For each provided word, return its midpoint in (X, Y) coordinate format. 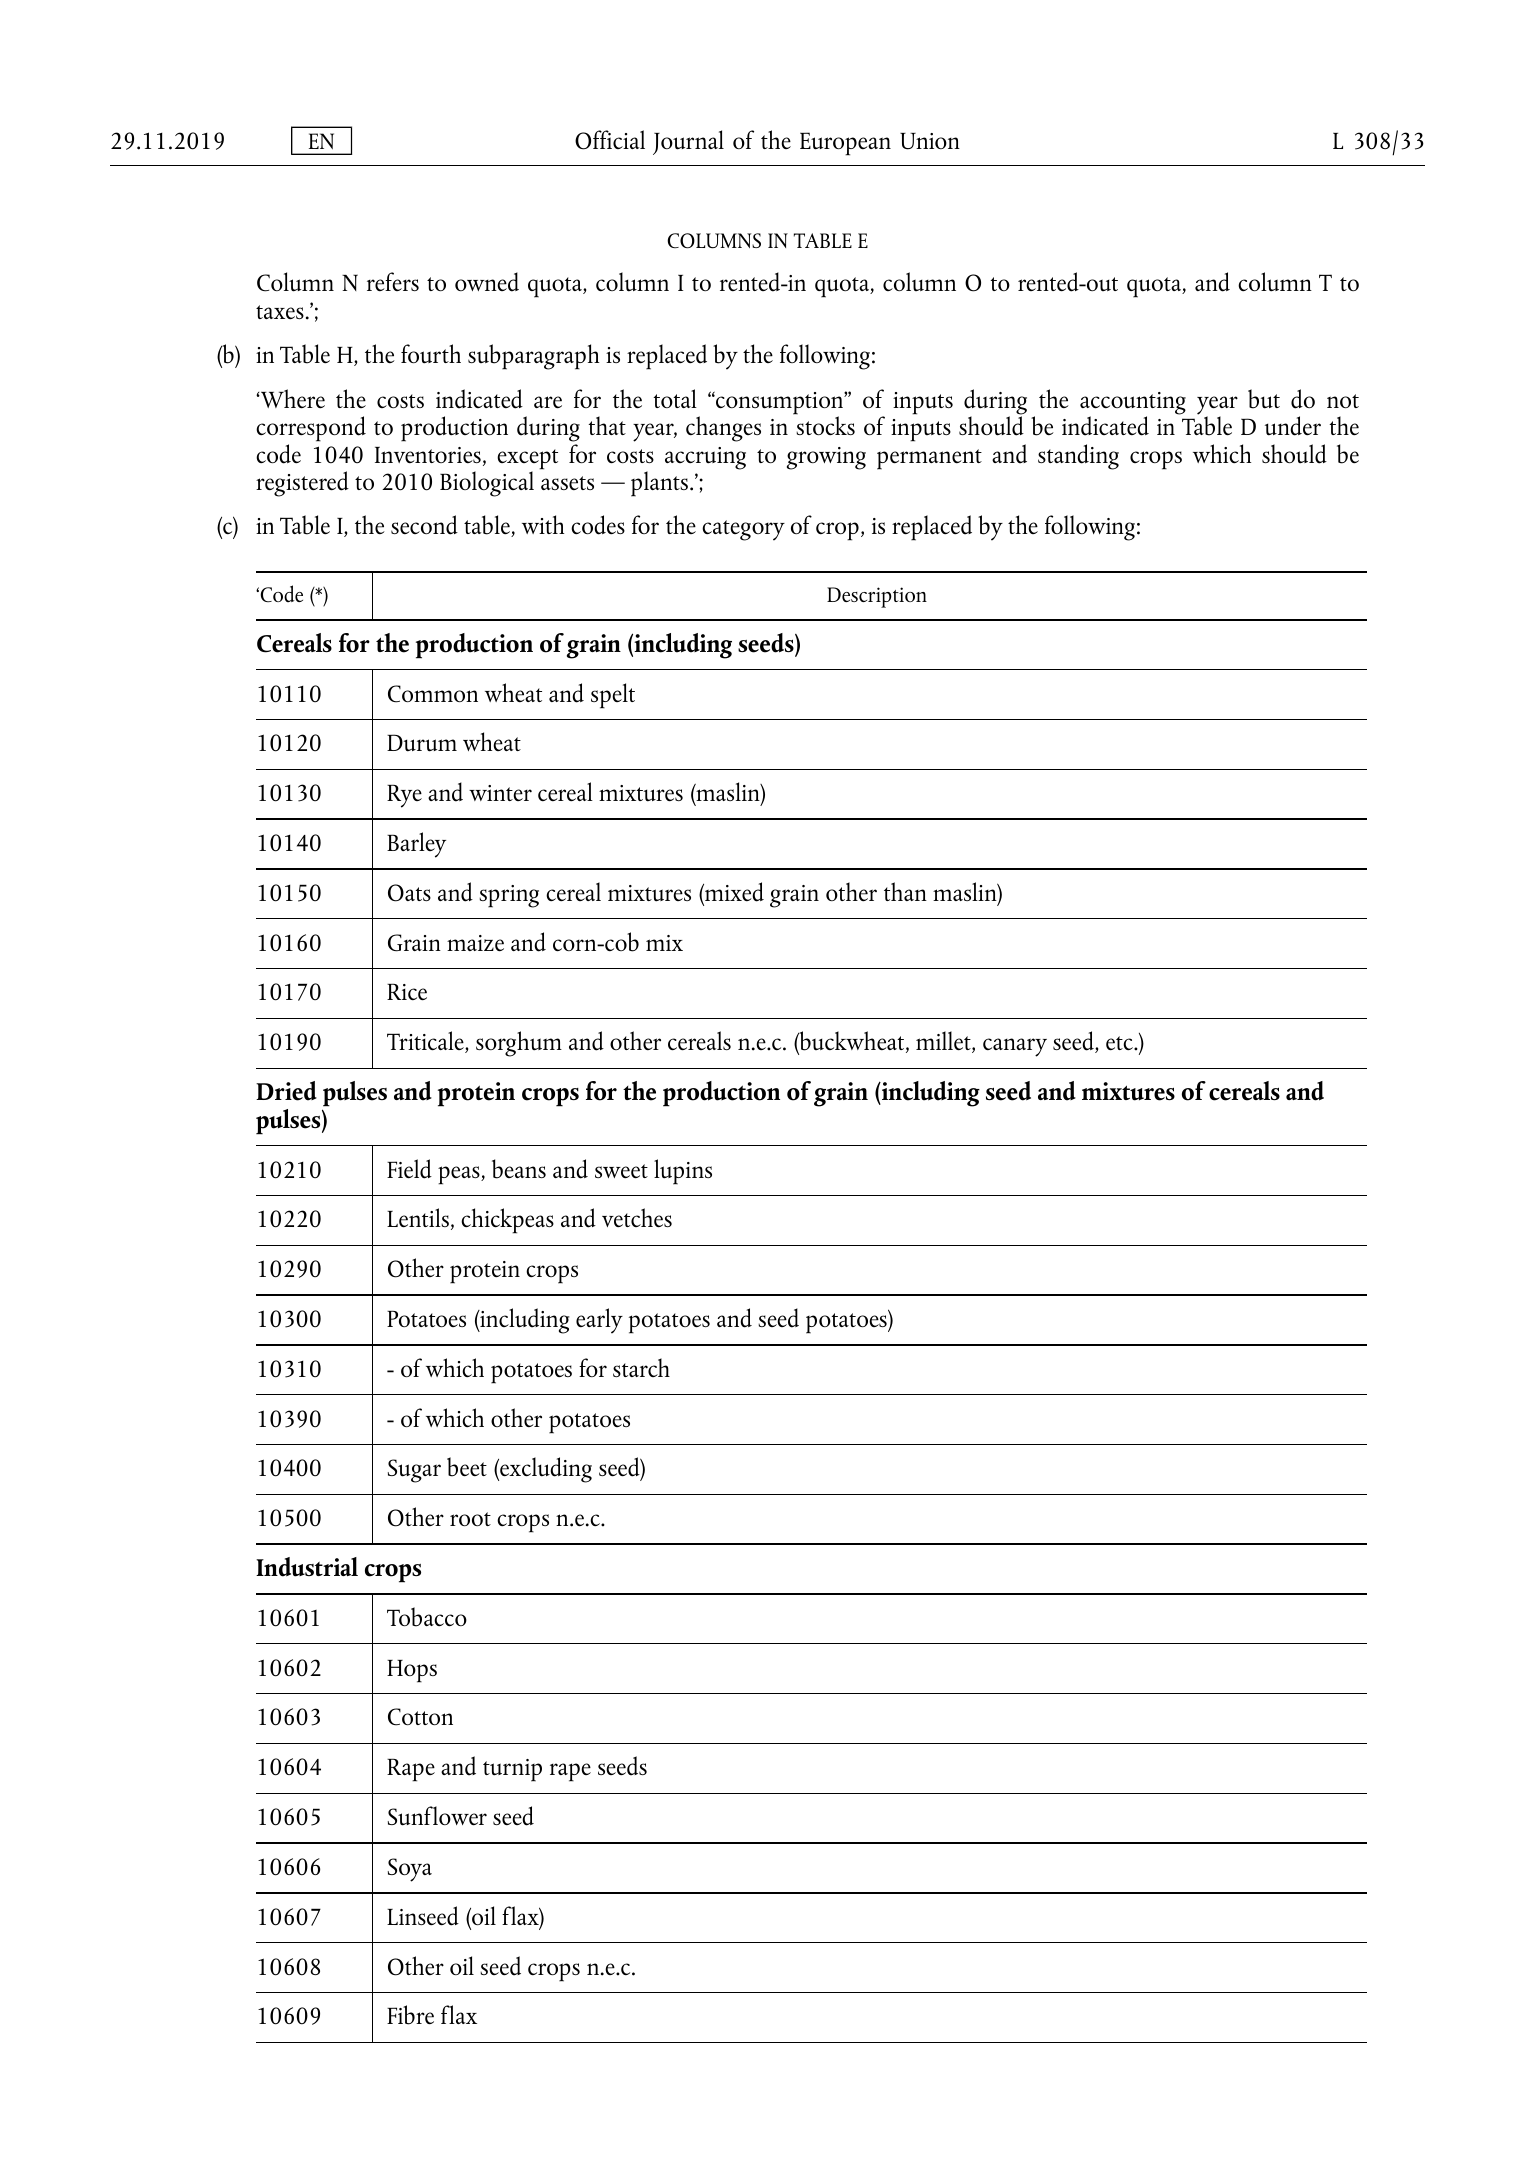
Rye (404, 796)
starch (641, 1367)
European (845, 144)
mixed (733, 893)
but (1264, 399)
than (905, 891)
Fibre (410, 2015)
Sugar (414, 1471)
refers (393, 281)
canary (1015, 1047)
